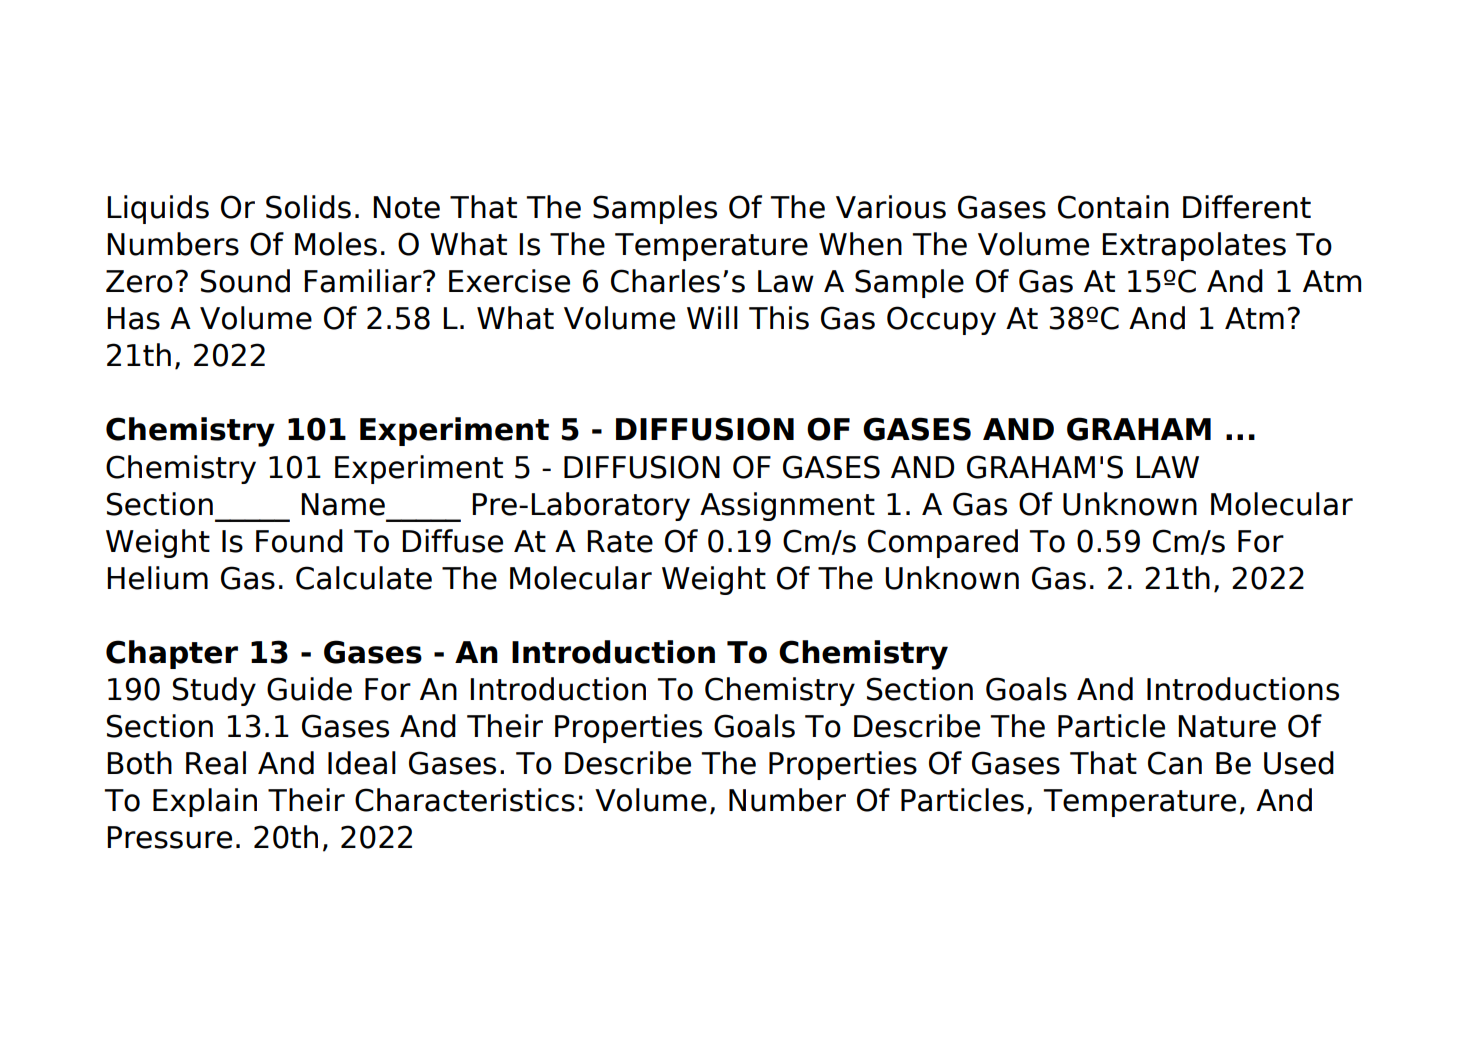  What do you see at coordinates (1113, 207) in the screenshot?
I see `Contain` at bounding box center [1113, 207].
